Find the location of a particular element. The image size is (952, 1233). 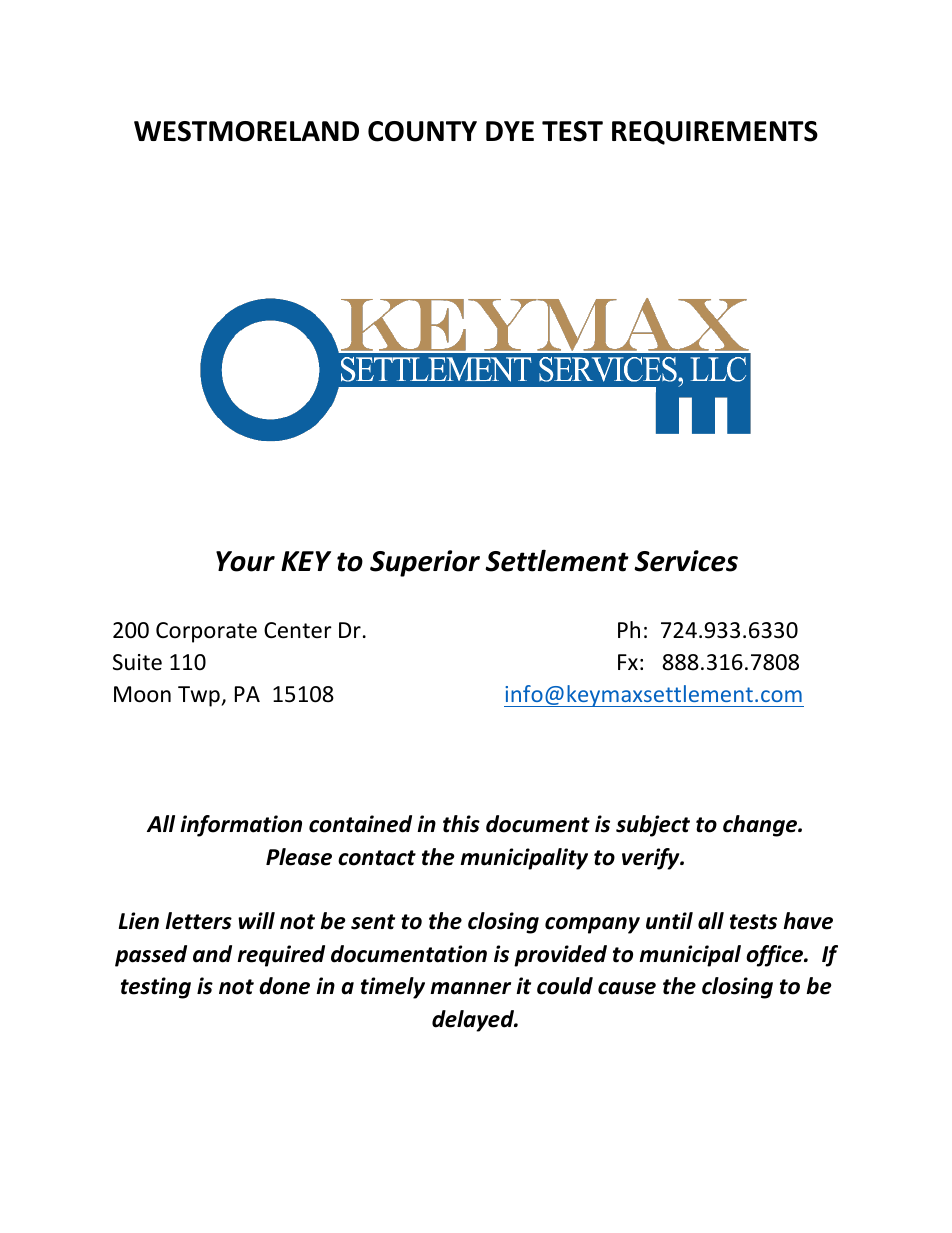

subject is located at coordinates (653, 826).
